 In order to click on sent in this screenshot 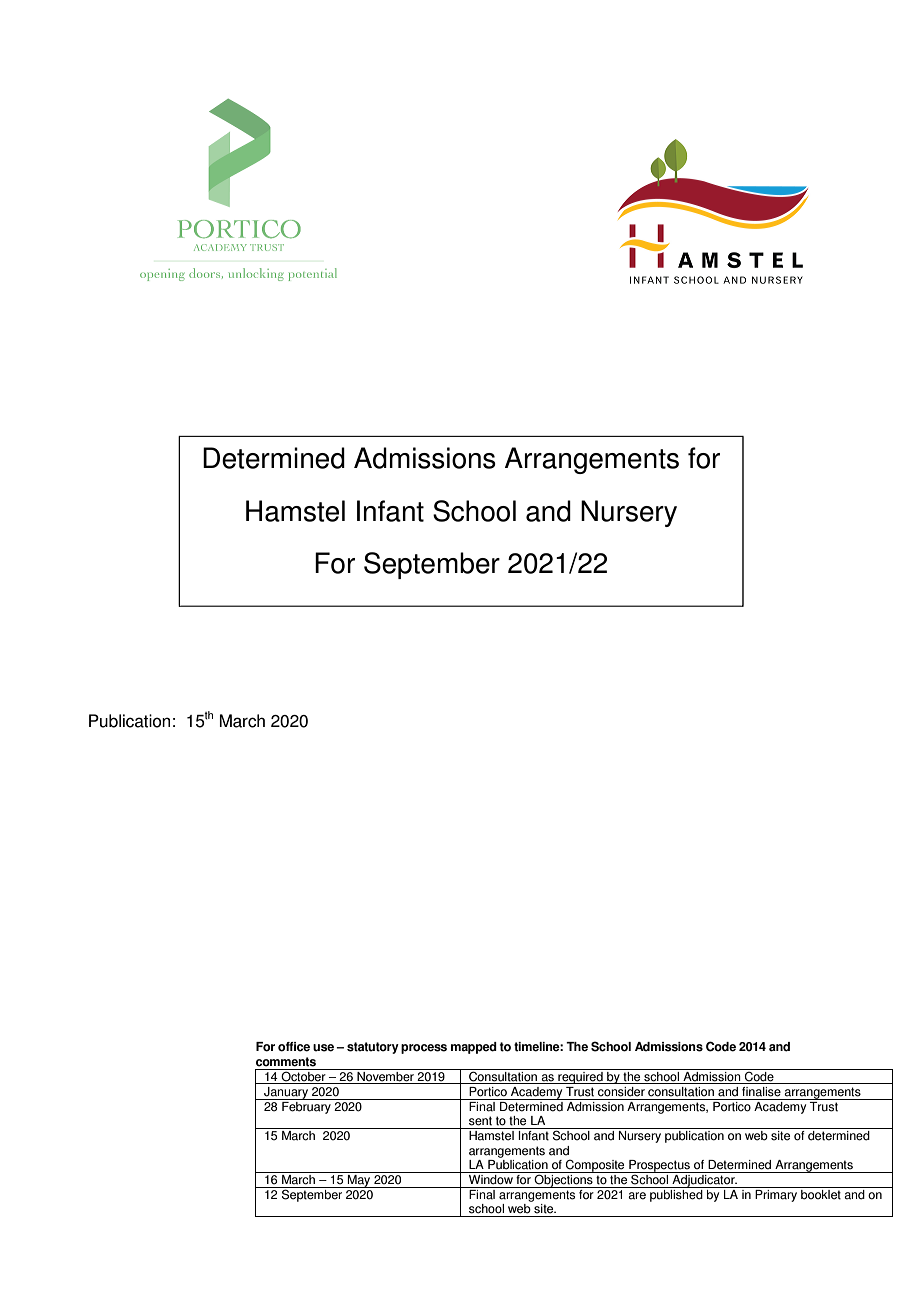, I will do `click(480, 1121)`.
